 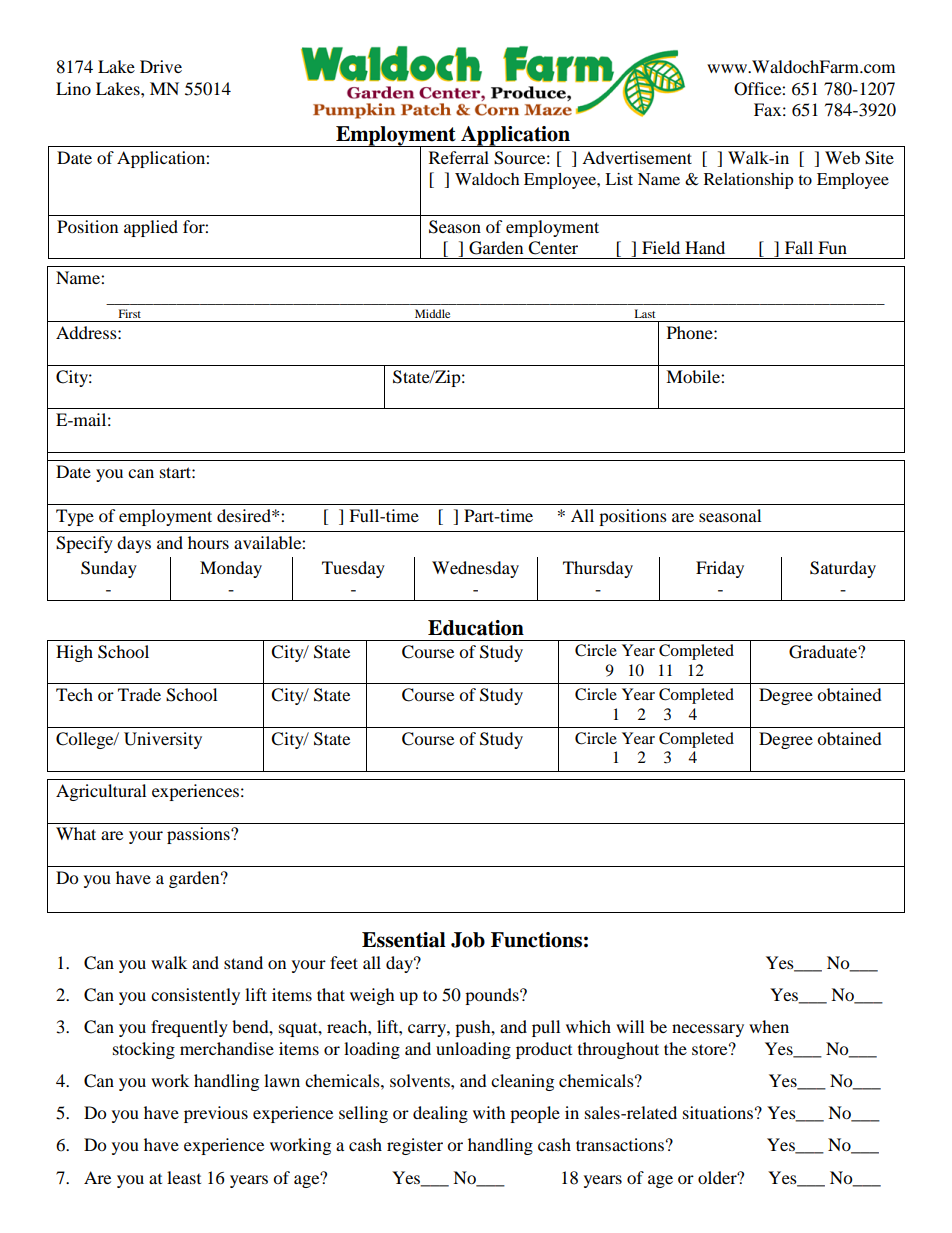 What do you see at coordinates (243, 962) in the document?
I see `stand` at bounding box center [243, 962].
